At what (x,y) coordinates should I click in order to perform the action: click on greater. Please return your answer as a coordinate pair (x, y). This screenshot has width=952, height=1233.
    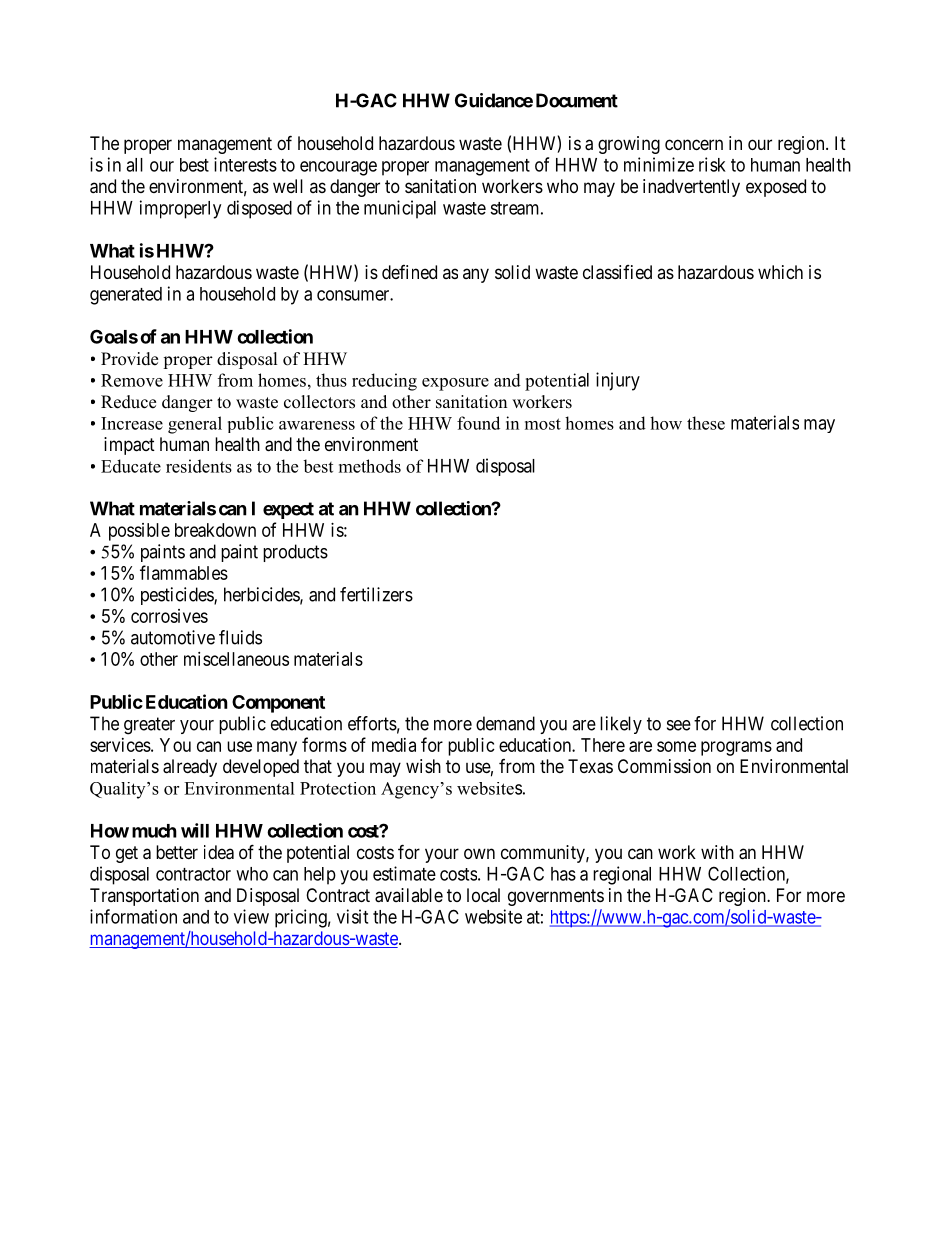
    Looking at the image, I should click on (149, 726).
